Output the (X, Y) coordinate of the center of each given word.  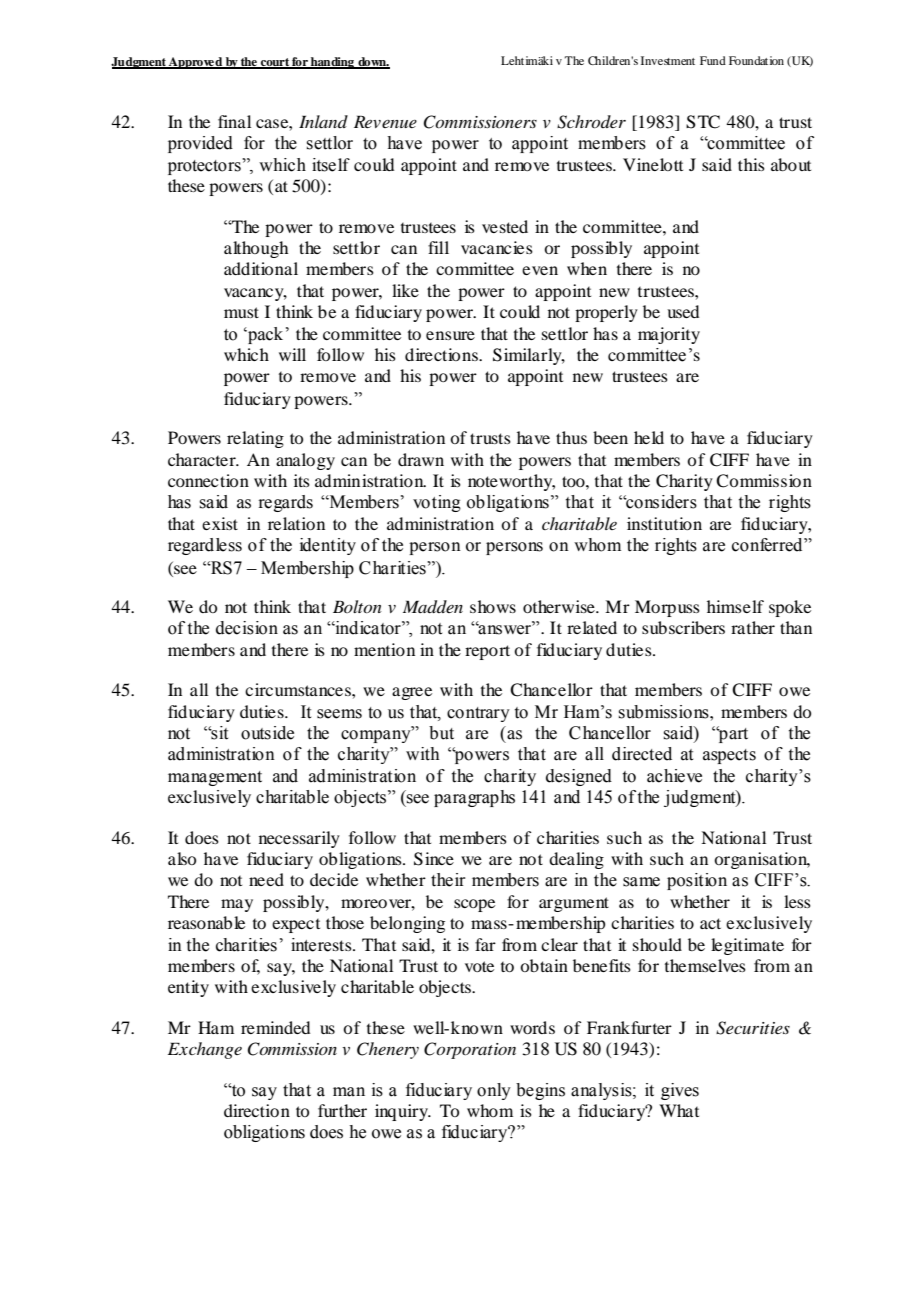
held (649, 437)
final (234, 121)
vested (505, 226)
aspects (729, 756)
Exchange (205, 1050)
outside (267, 733)
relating (255, 439)
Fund (713, 60)
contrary (478, 714)
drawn (421, 459)
